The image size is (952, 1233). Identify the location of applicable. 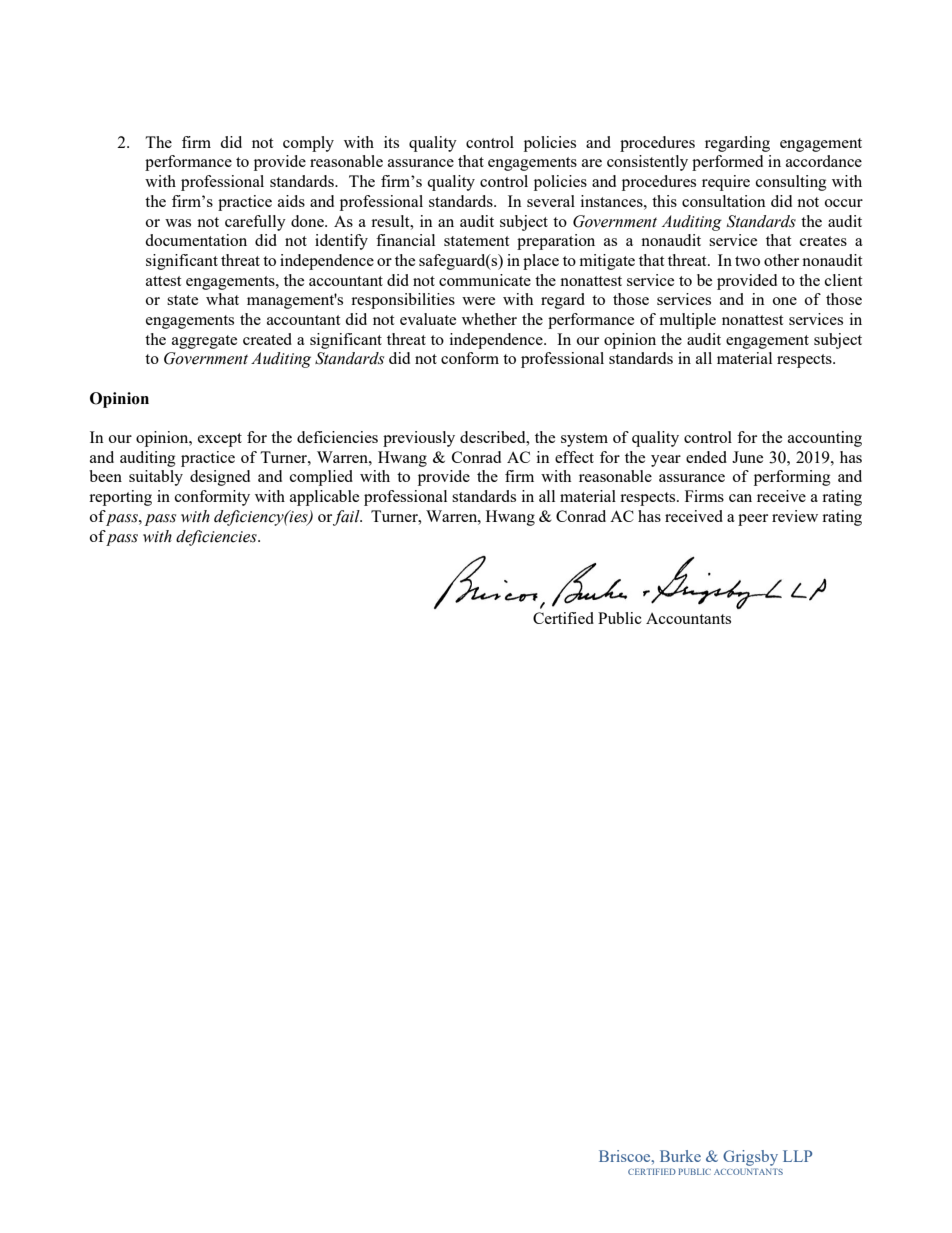
(324, 498).
